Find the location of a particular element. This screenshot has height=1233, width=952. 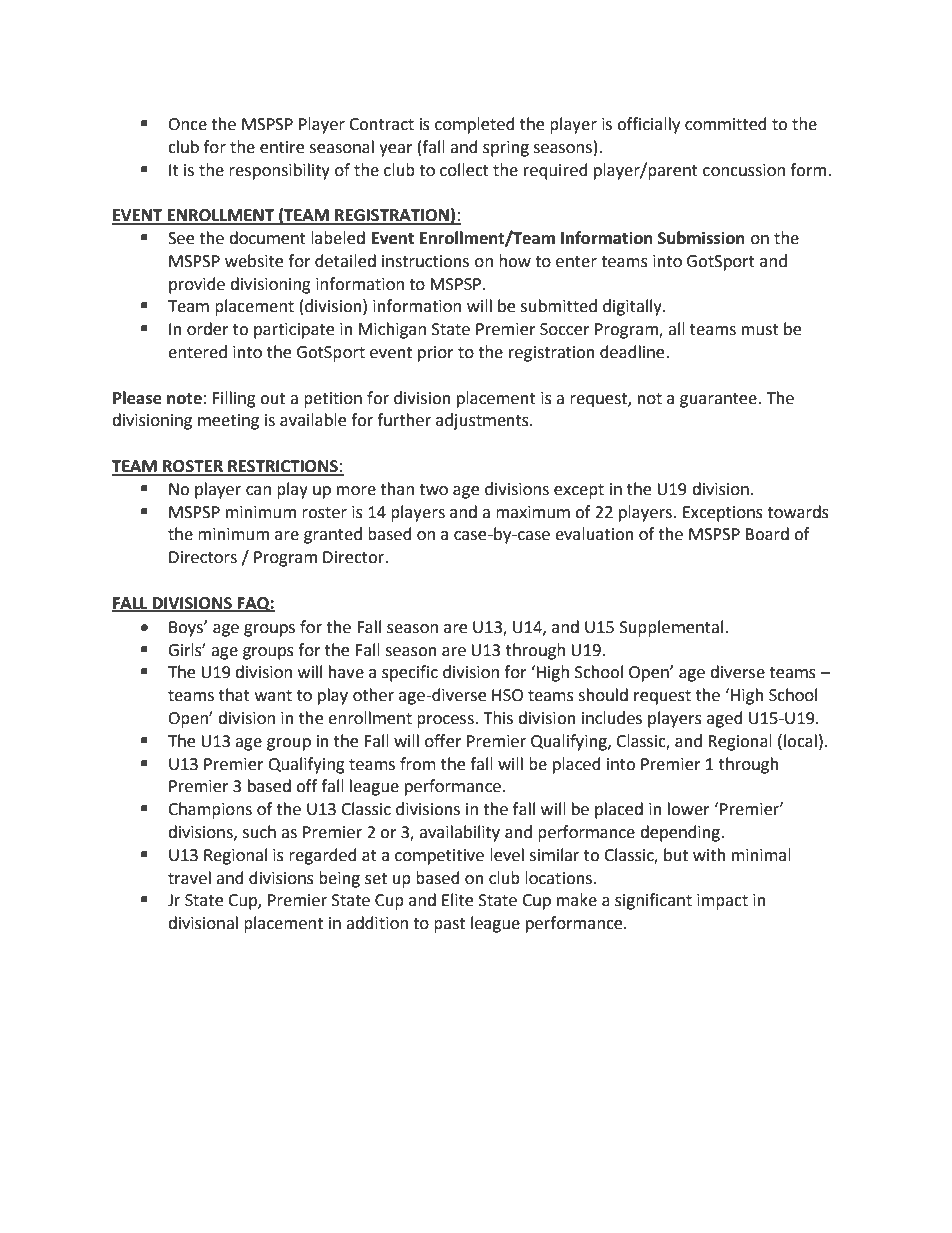

Filling is located at coordinates (234, 399).
